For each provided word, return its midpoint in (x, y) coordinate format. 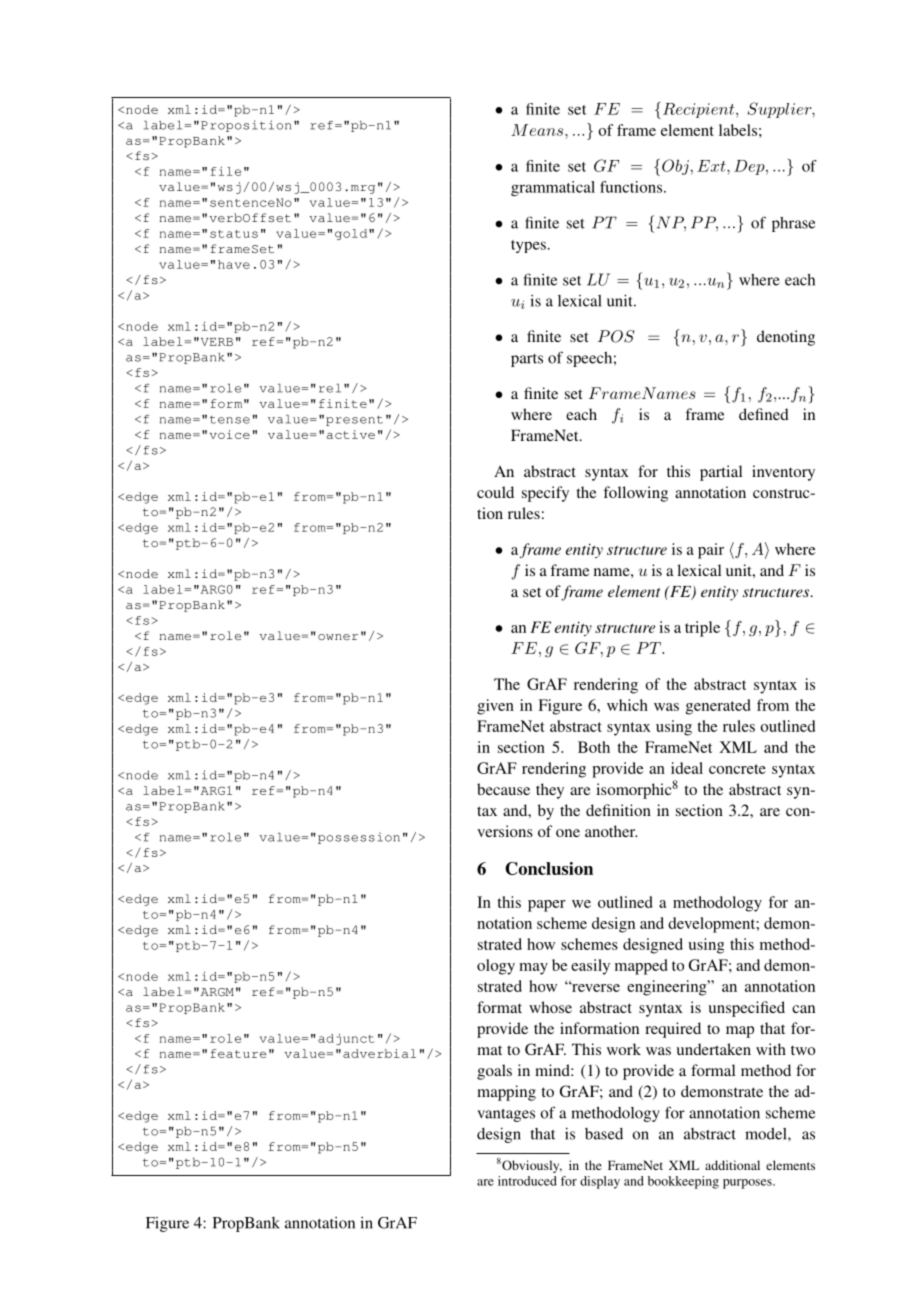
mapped (641, 967)
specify (545, 494)
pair (711, 551)
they (550, 791)
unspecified (746, 1009)
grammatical (553, 188)
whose (550, 1007)
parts (527, 360)
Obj (676, 167)
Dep (750, 167)
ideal (687, 768)
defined (764, 414)
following (635, 494)
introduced (527, 1181)
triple (702, 629)
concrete (737, 769)
